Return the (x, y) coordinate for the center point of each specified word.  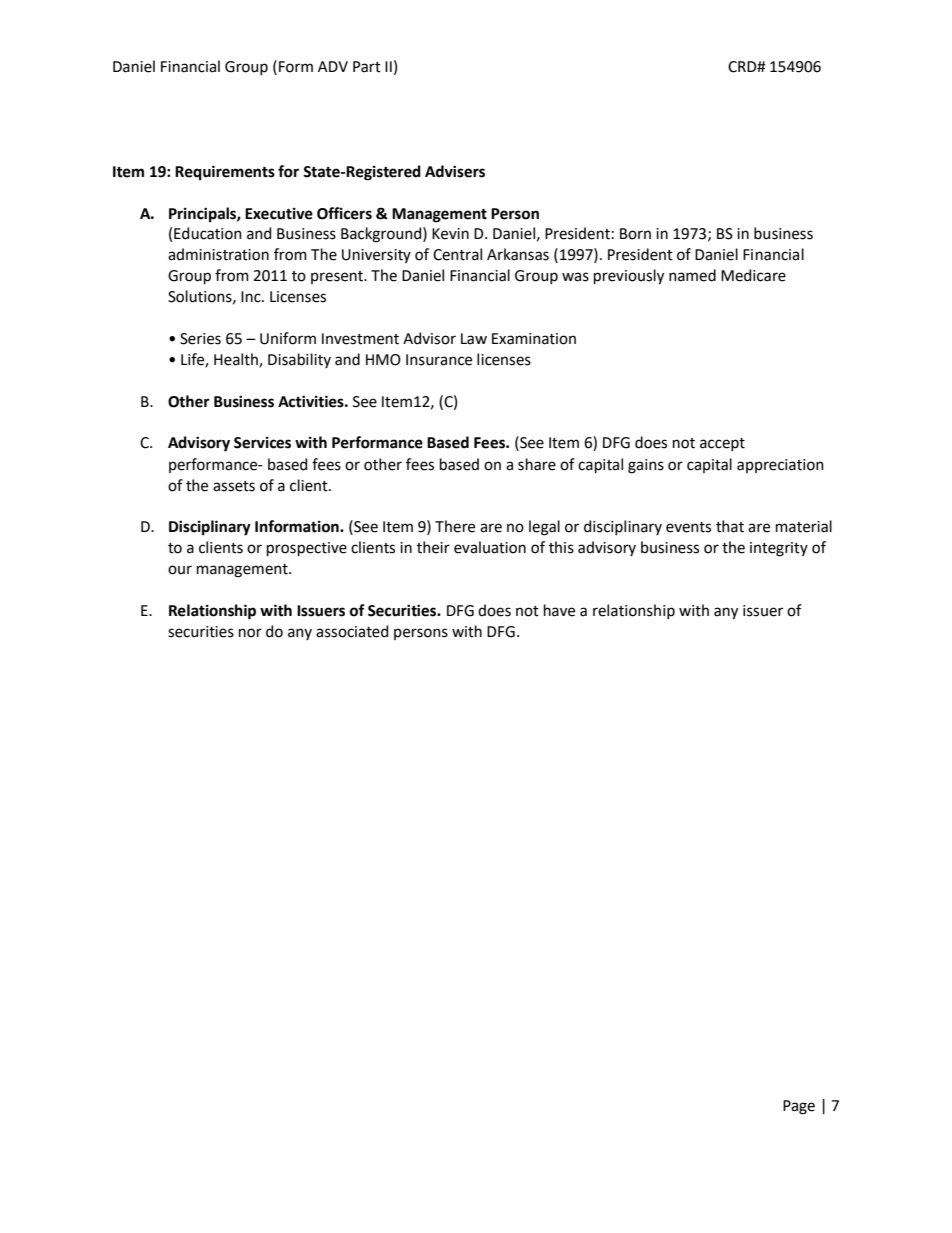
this (561, 547)
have (559, 610)
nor (250, 633)
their (433, 547)
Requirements (225, 172)
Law (474, 339)
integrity (779, 549)
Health (237, 360)
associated (352, 631)
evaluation (490, 547)
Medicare (753, 275)
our (180, 570)
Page (799, 1107)
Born (635, 234)
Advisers (455, 171)
